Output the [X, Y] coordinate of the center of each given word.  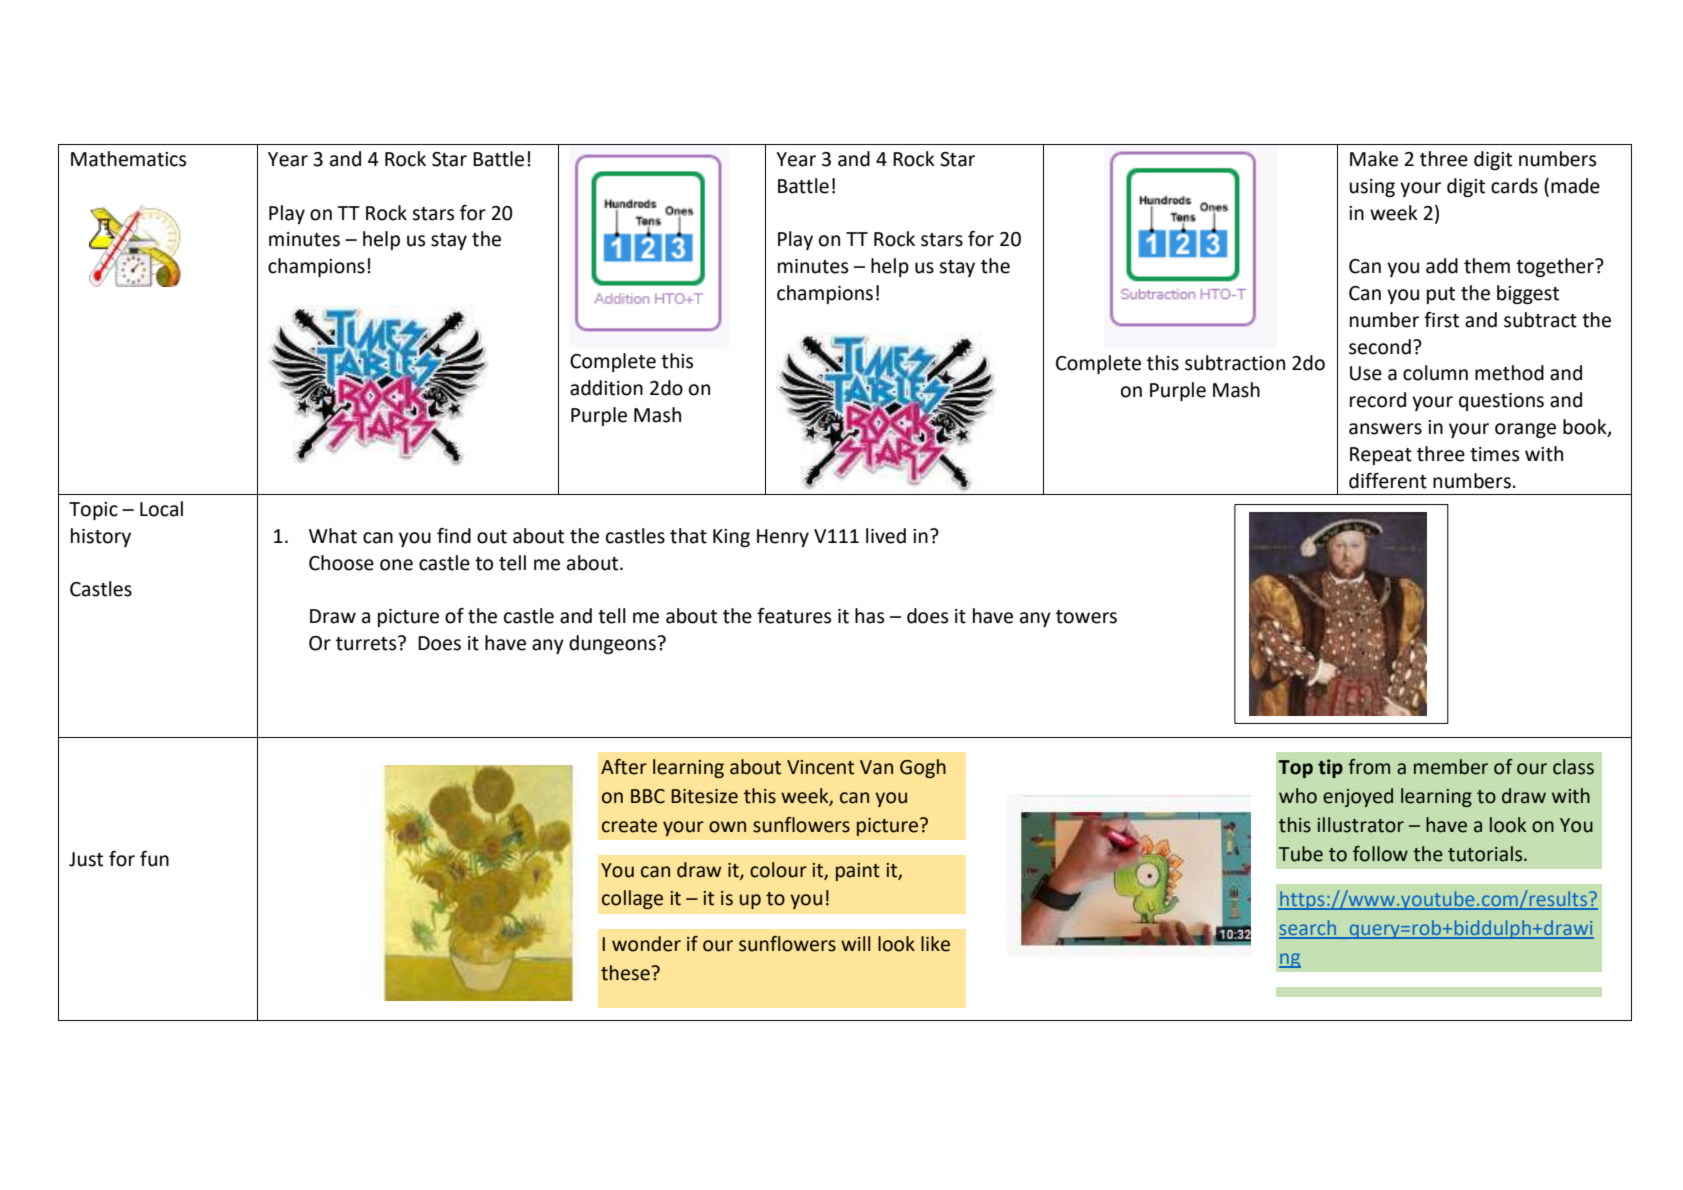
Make [1374, 159]
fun [154, 859]
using [1372, 188]
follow [1380, 854]
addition [606, 388]
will [855, 943]
